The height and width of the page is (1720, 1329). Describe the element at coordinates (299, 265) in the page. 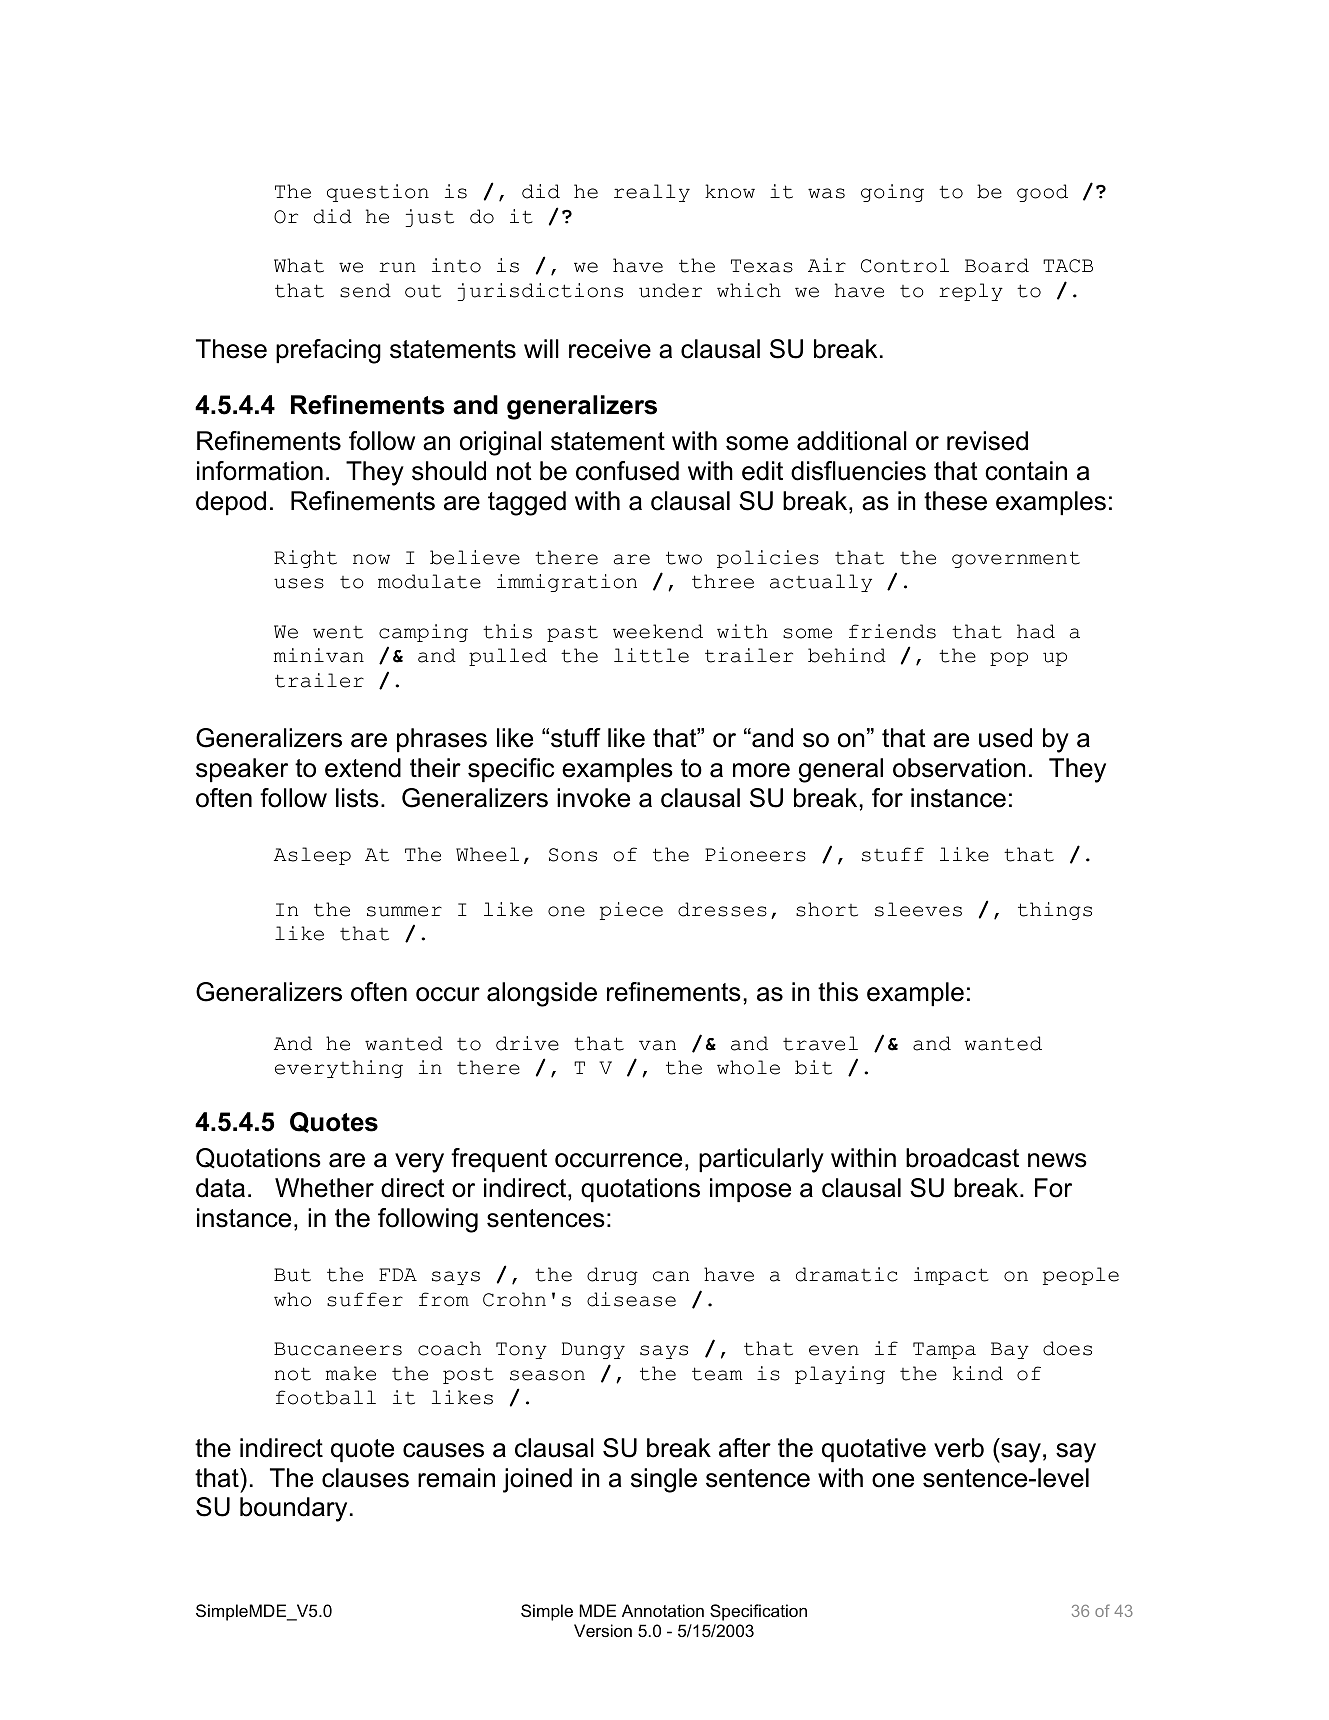

I see `What` at that location.
